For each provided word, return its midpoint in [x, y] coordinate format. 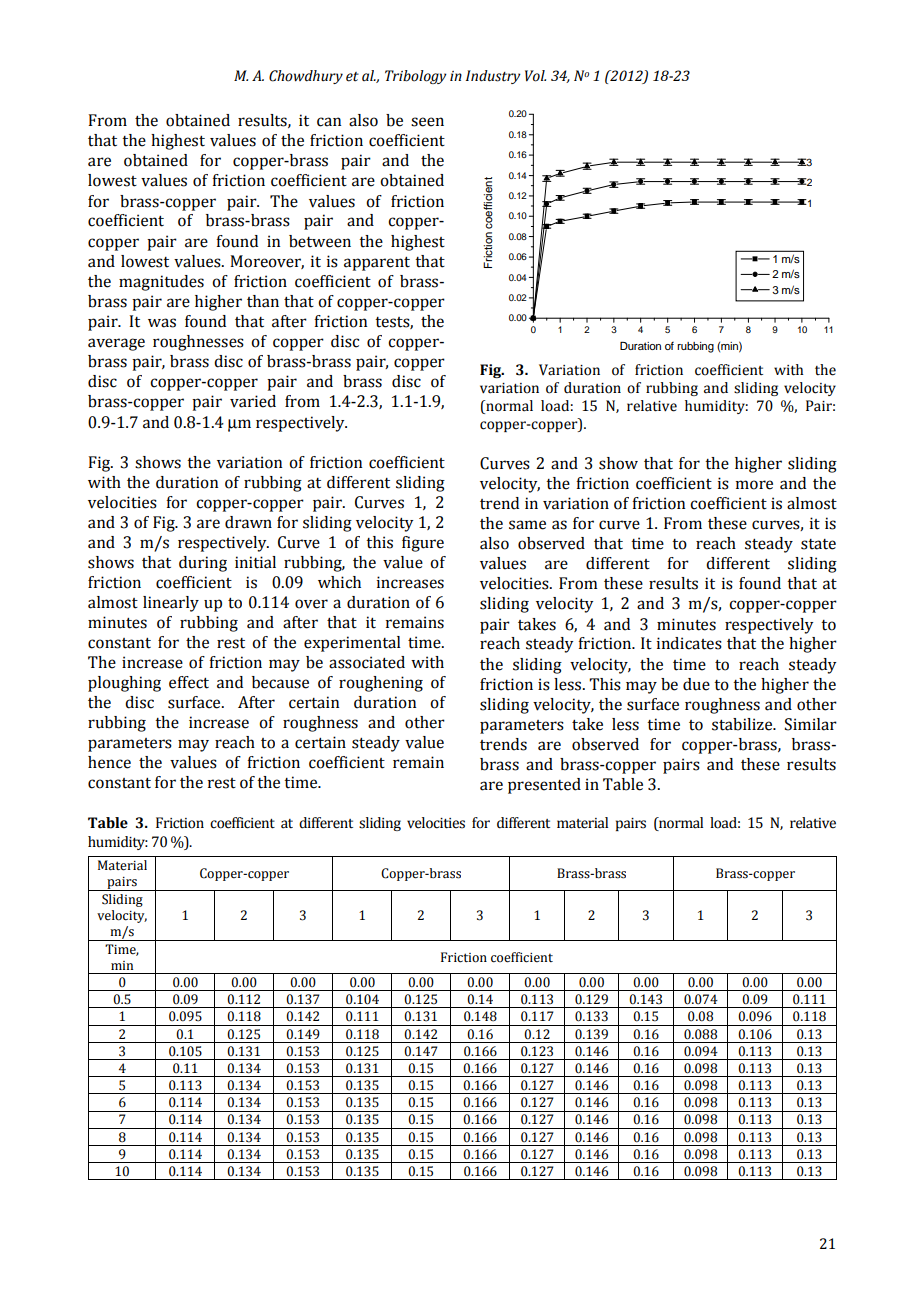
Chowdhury [306, 77]
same [527, 525]
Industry [493, 77]
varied [253, 401]
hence [109, 762]
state [818, 544]
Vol [535, 76]
